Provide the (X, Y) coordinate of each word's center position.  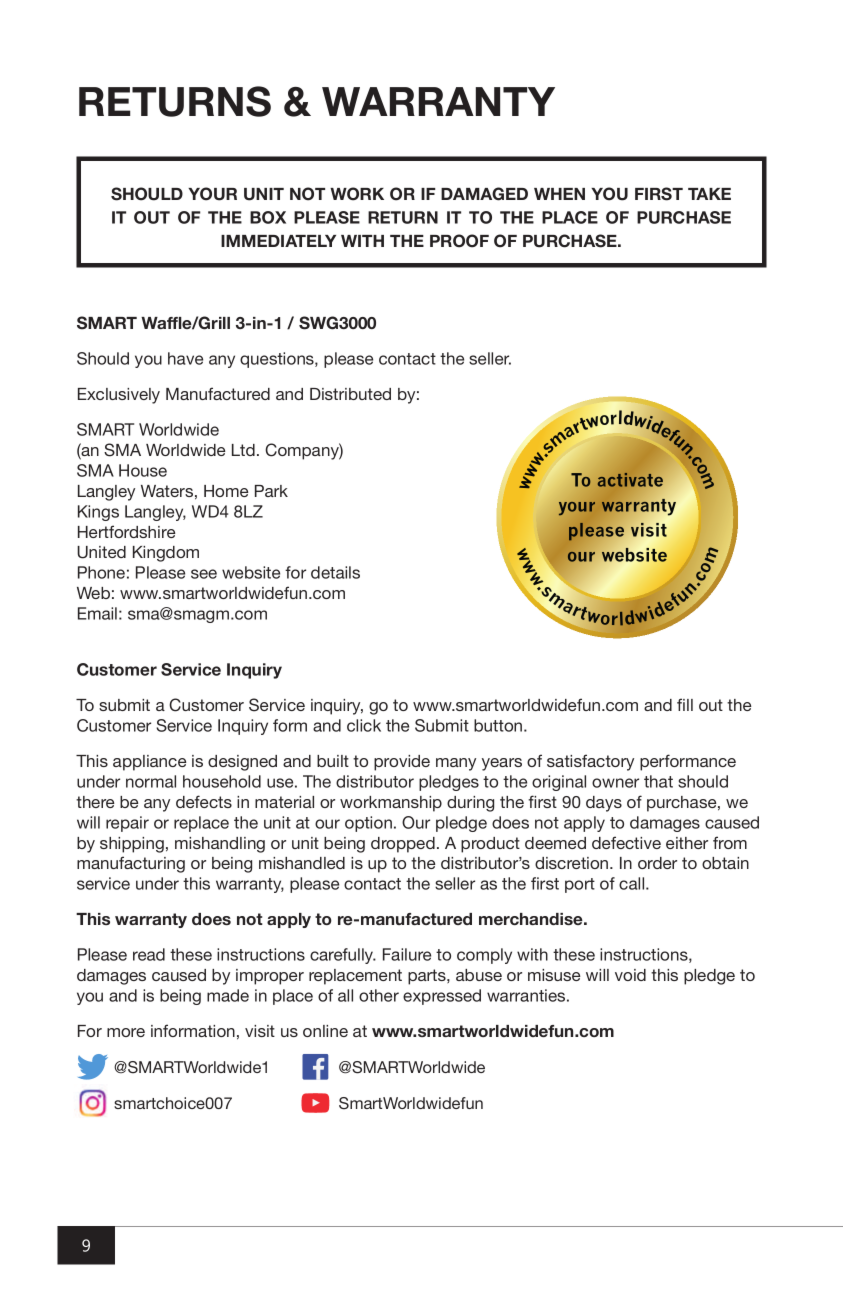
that (658, 781)
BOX (268, 217)
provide (402, 763)
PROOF (459, 241)
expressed (442, 997)
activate (630, 480)
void (630, 975)
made (228, 995)
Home (226, 491)
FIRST (659, 194)
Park (271, 491)
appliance (150, 763)
